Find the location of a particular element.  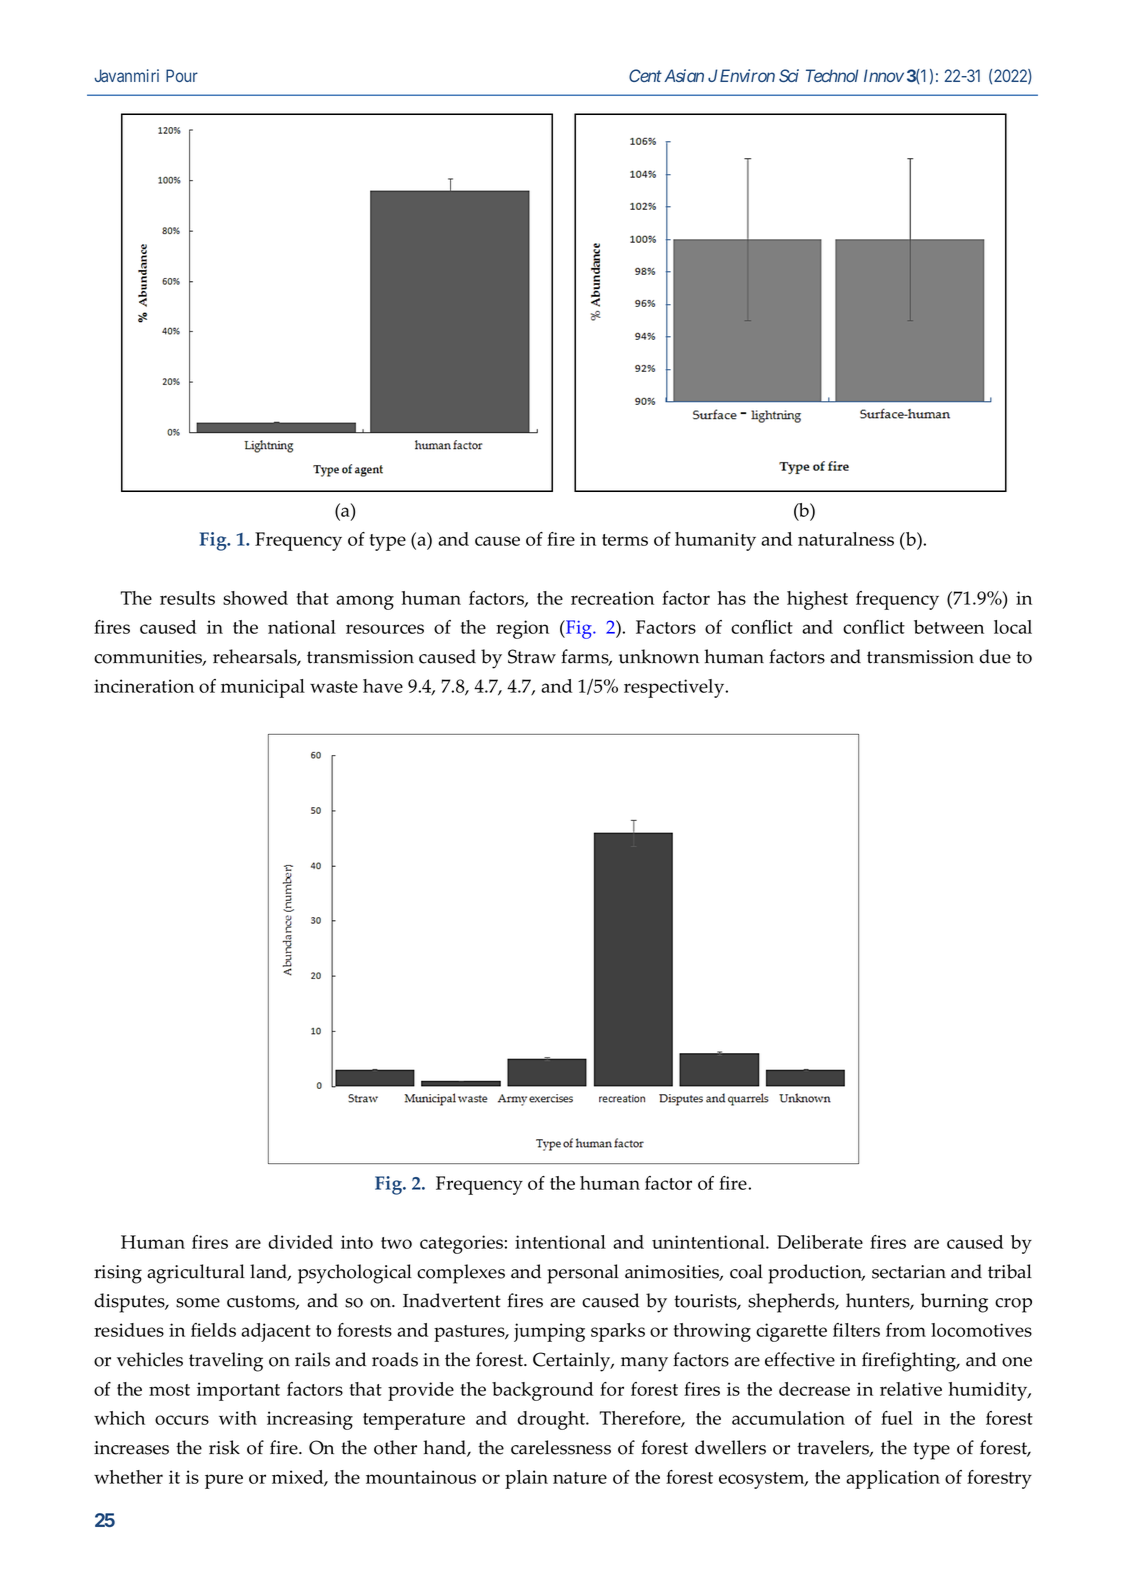

fuel is located at coordinates (897, 1418).
